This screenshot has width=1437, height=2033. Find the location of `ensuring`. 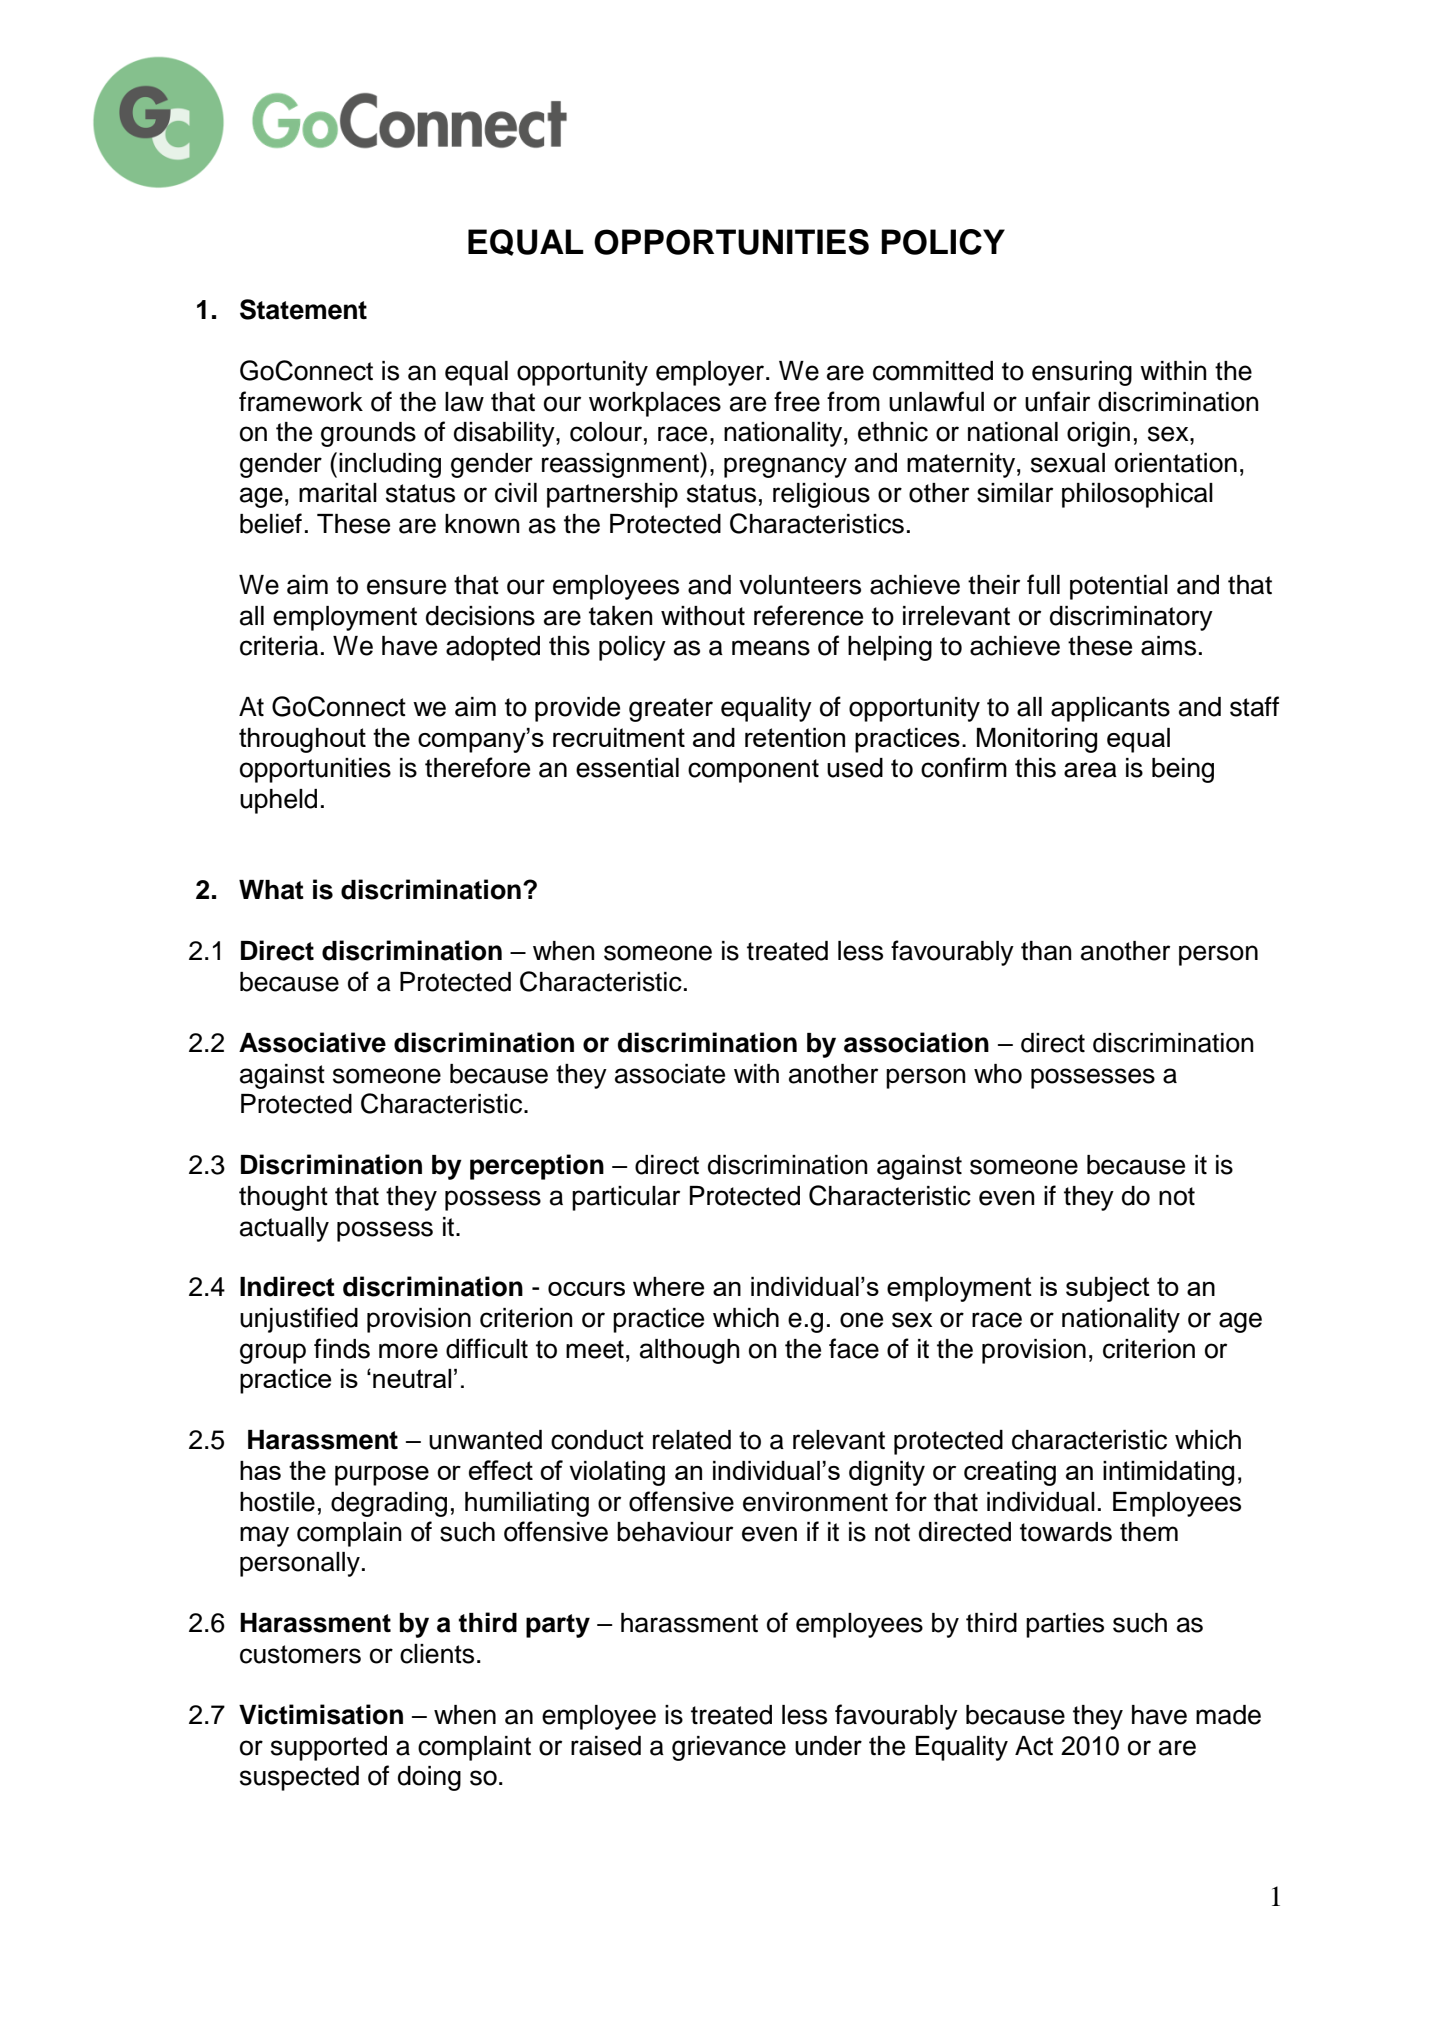

ensuring is located at coordinates (1082, 373).
